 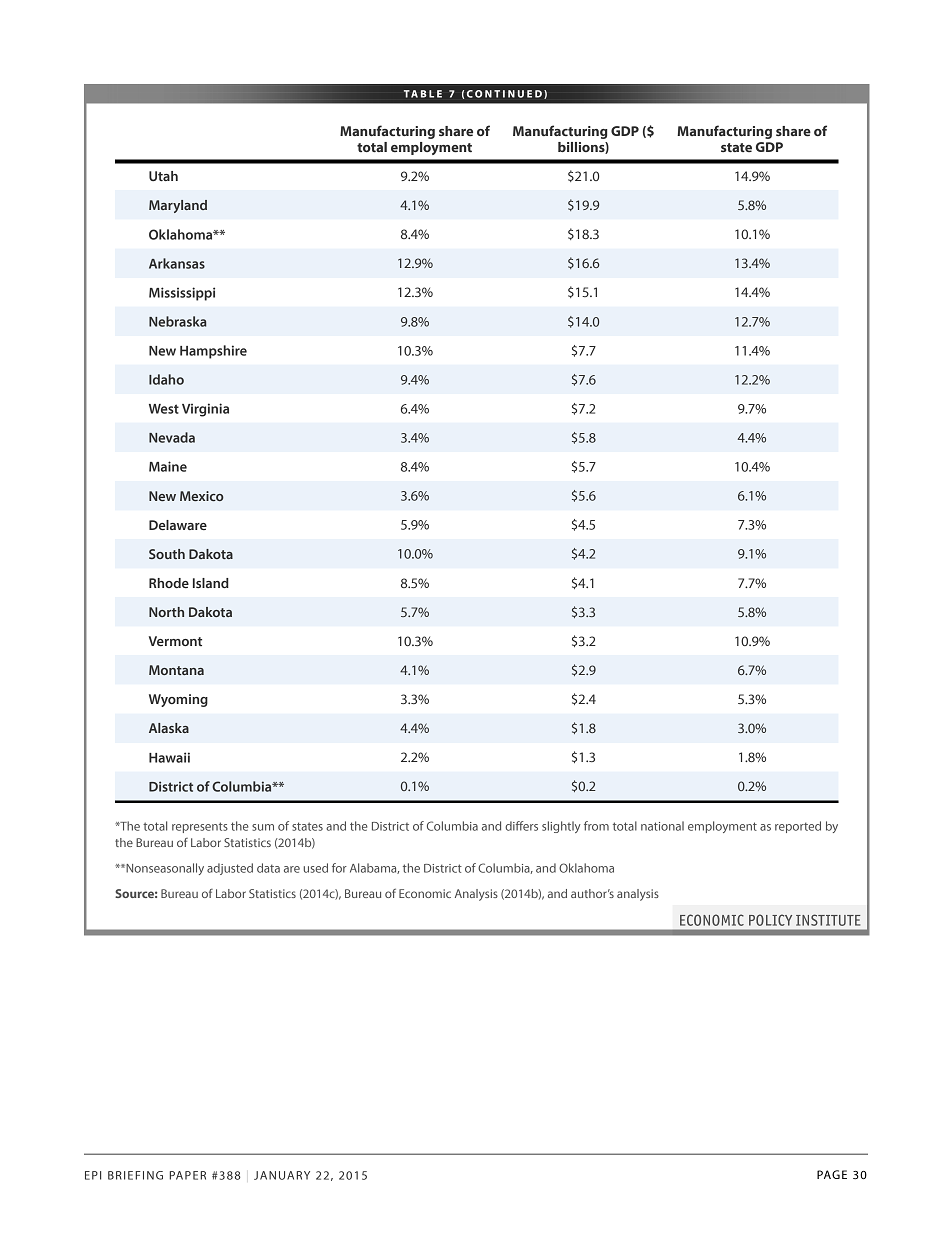 I want to click on national, so click(x=662, y=826).
